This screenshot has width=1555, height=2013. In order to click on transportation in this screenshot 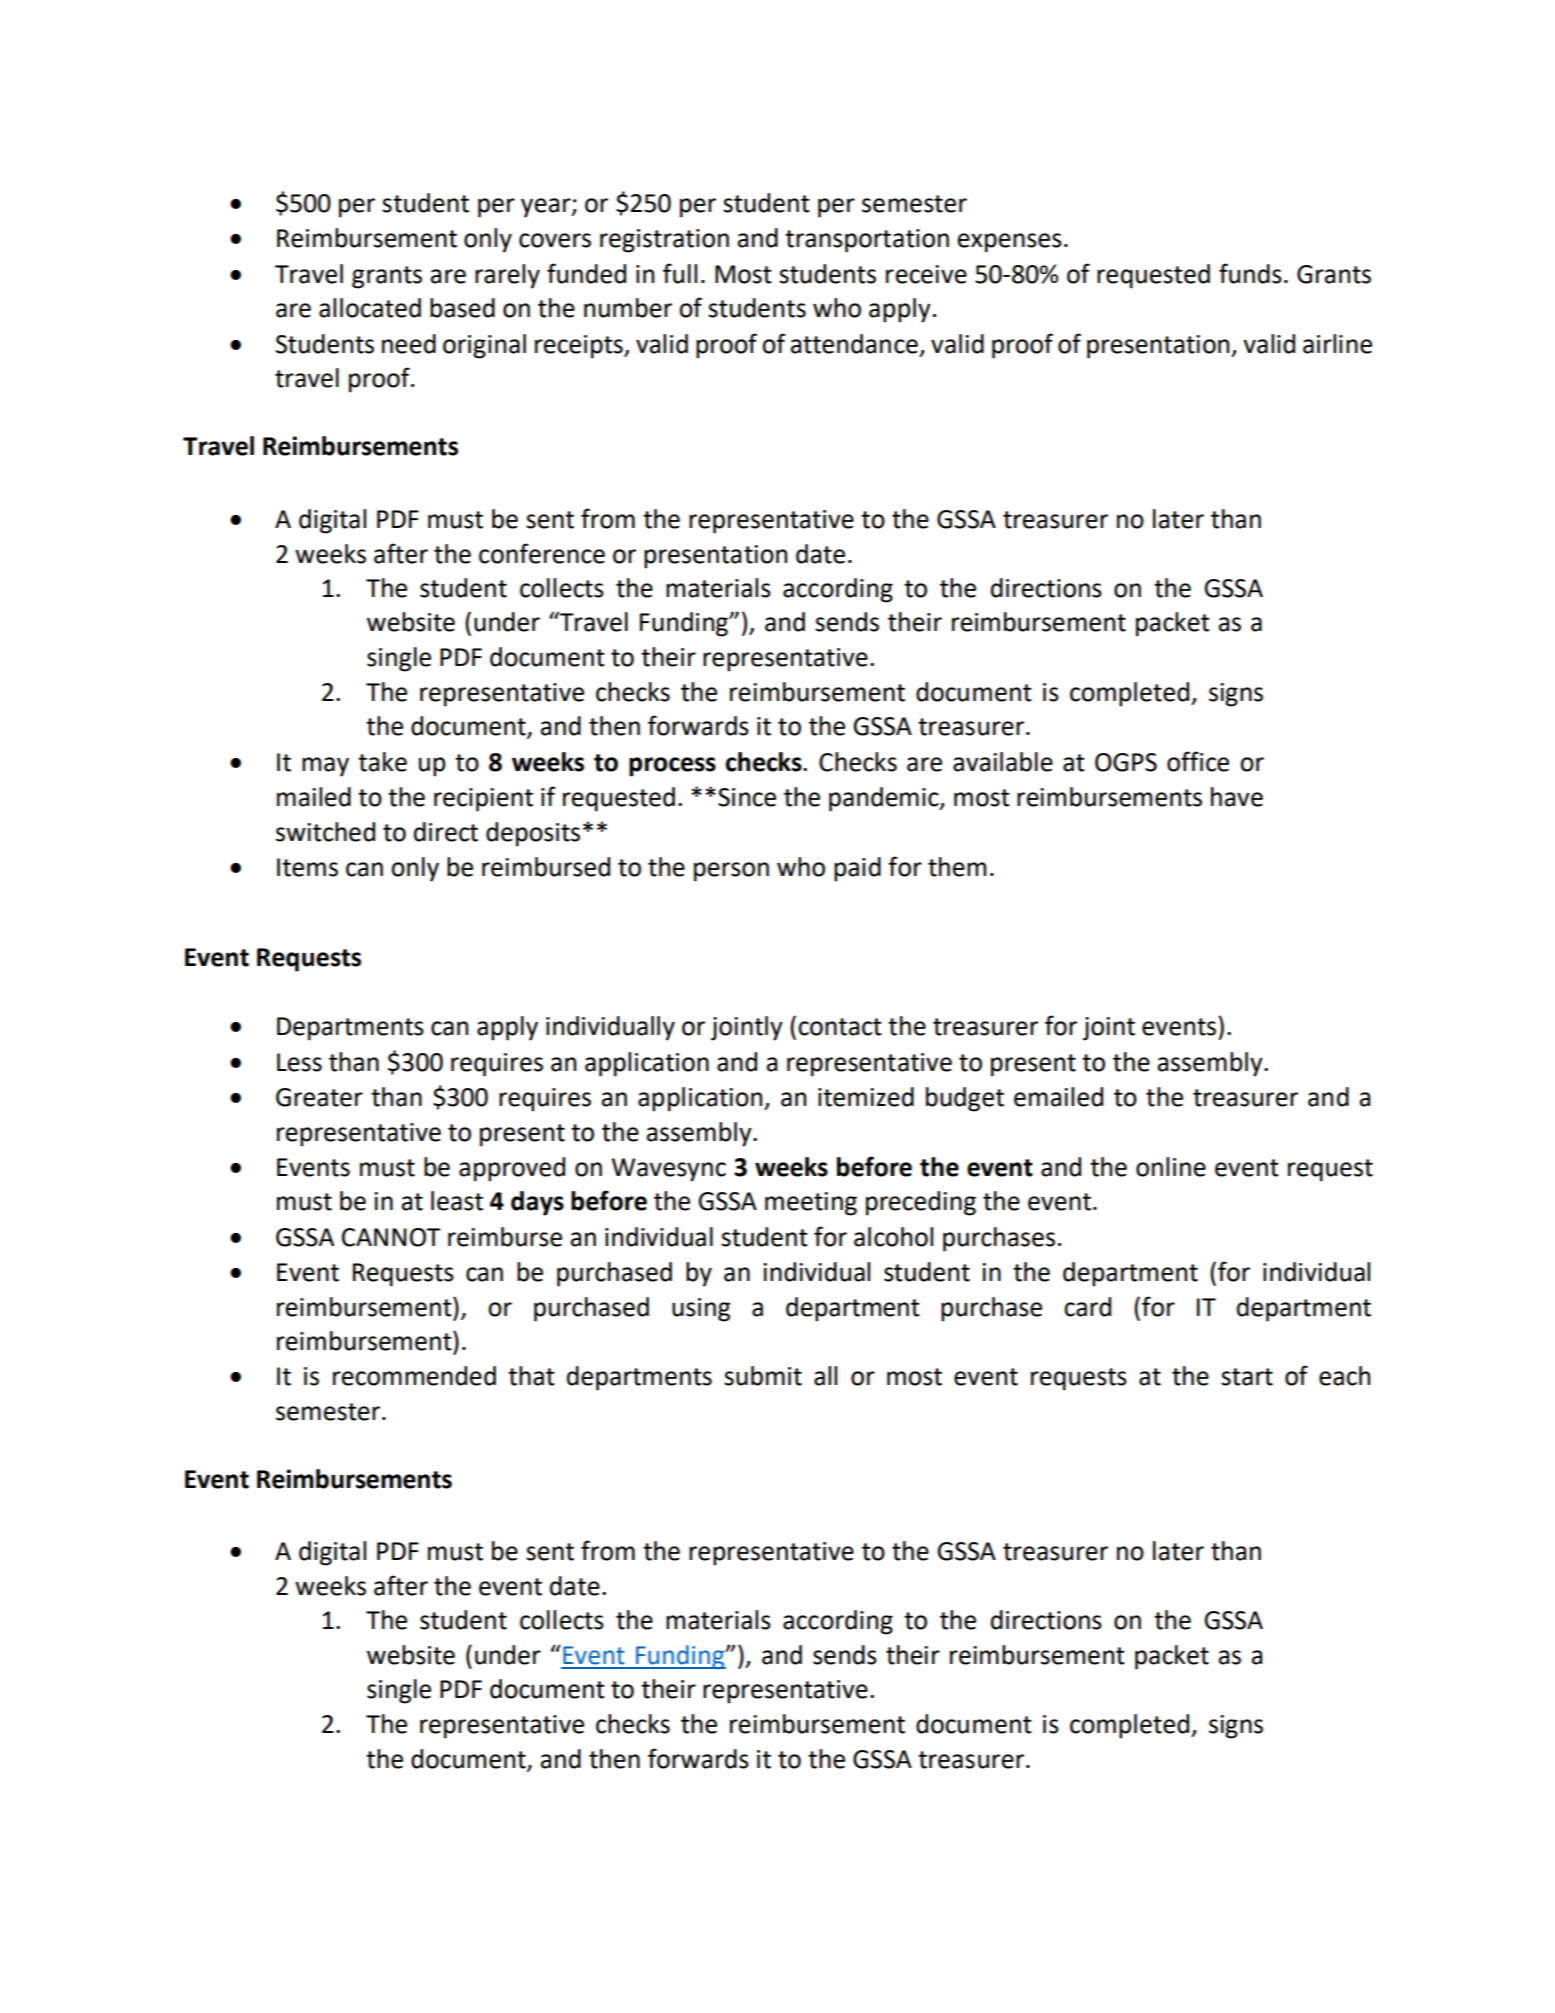, I will do `click(867, 241)`.
